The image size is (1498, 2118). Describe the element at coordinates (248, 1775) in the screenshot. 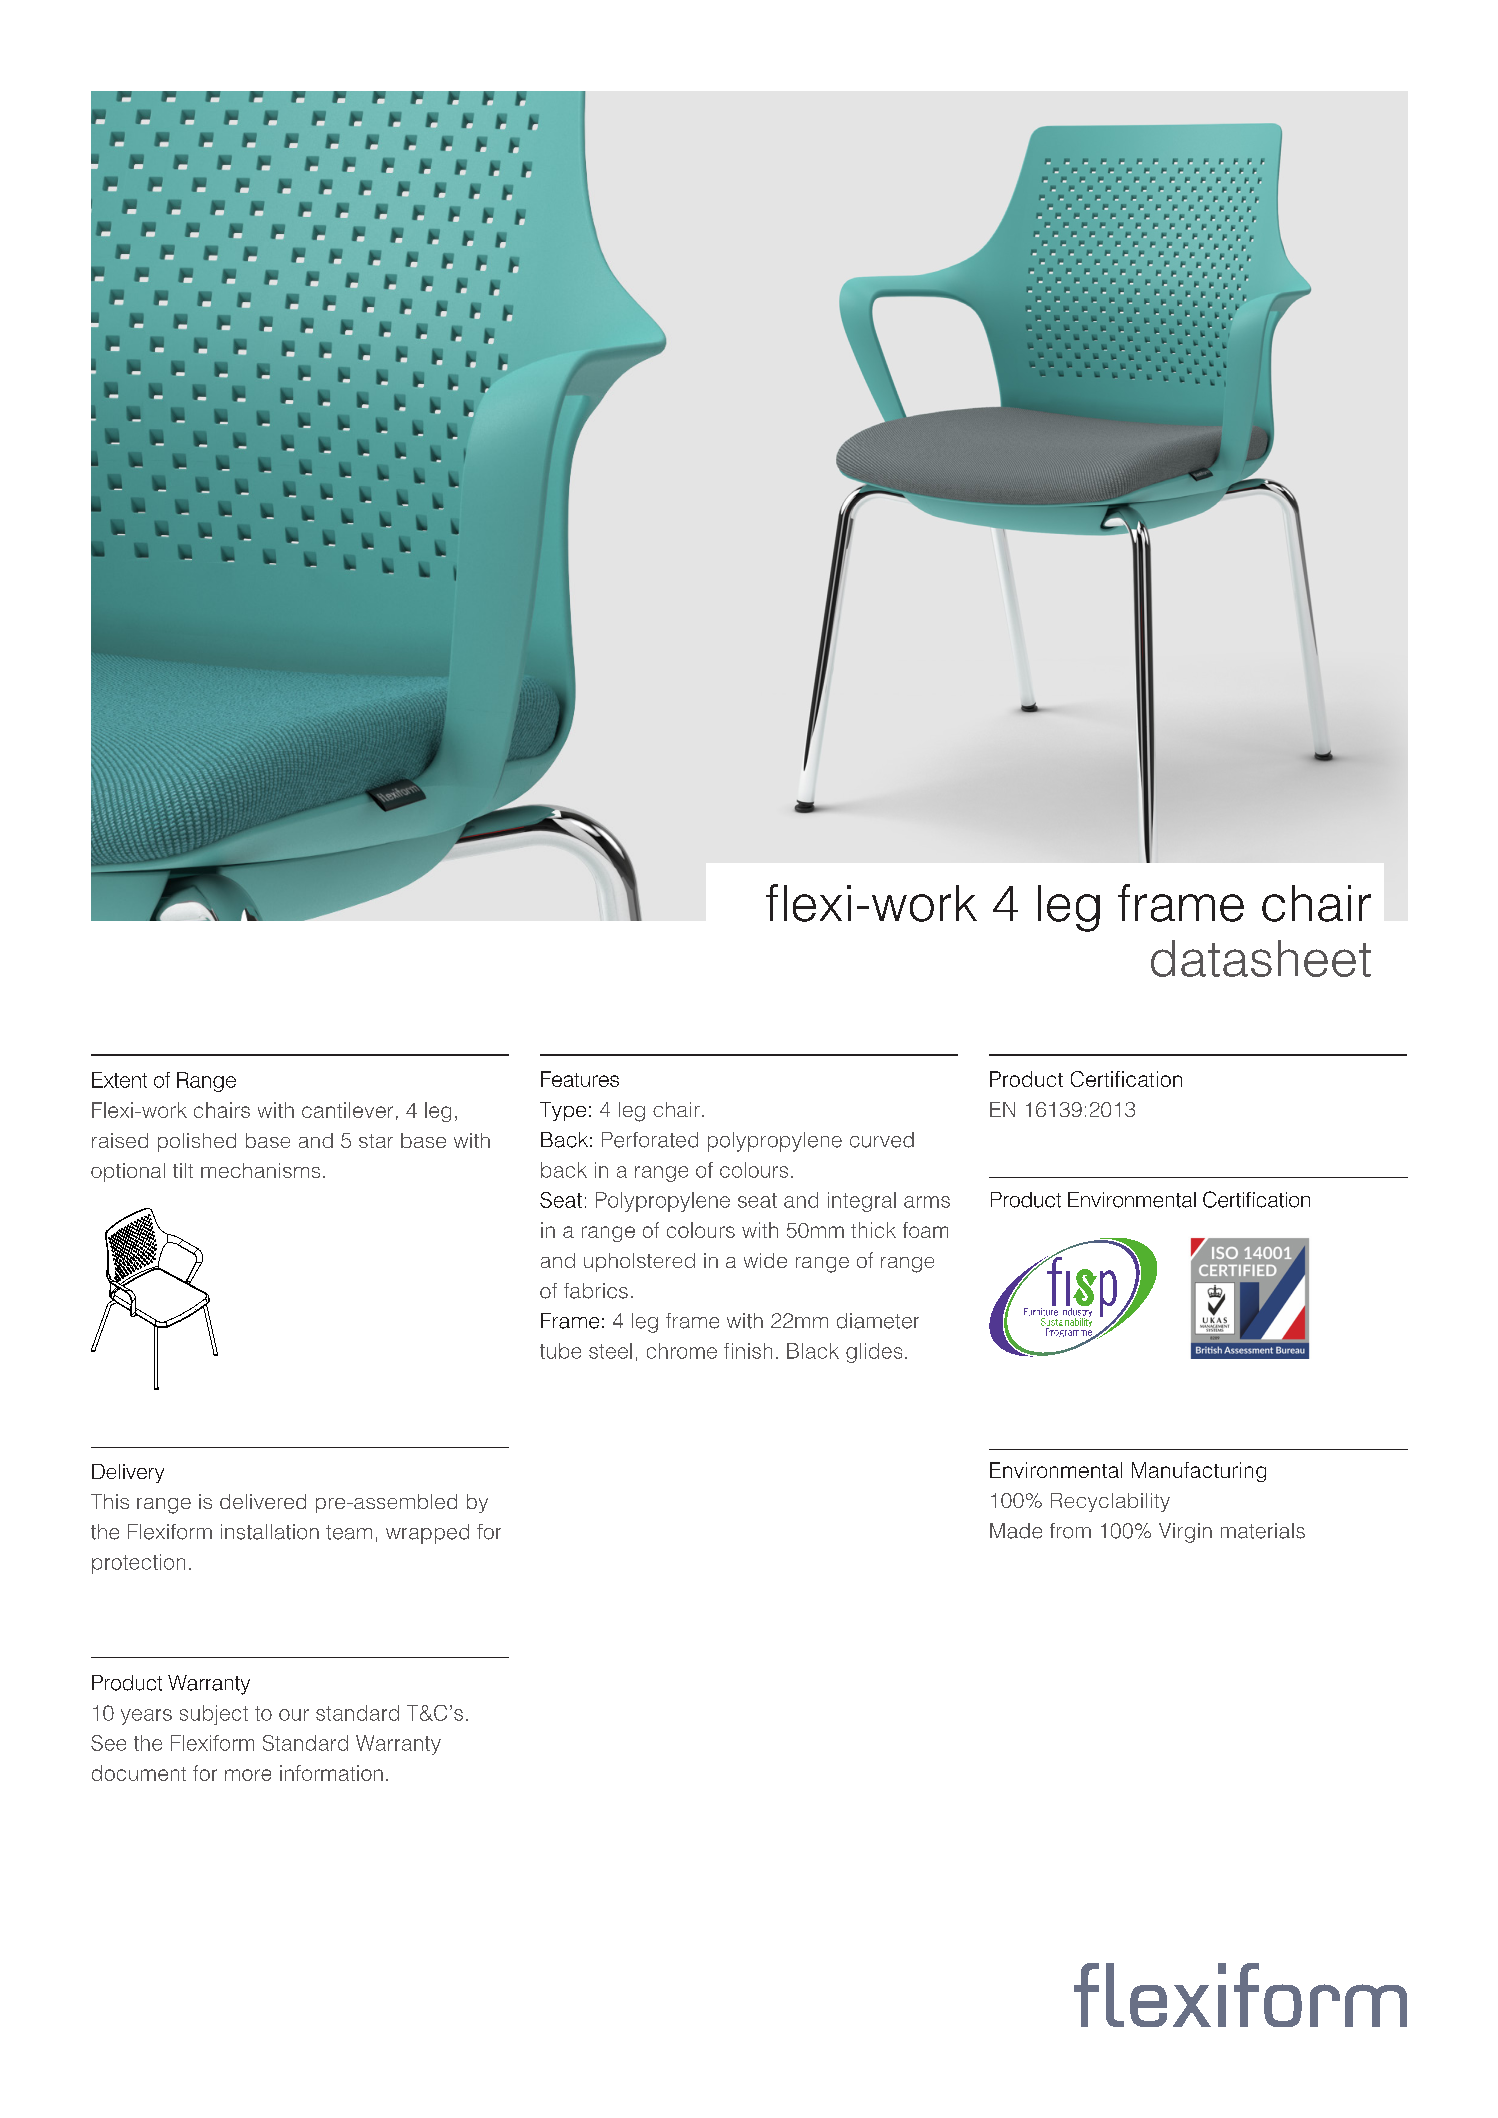

I see `more` at that location.
